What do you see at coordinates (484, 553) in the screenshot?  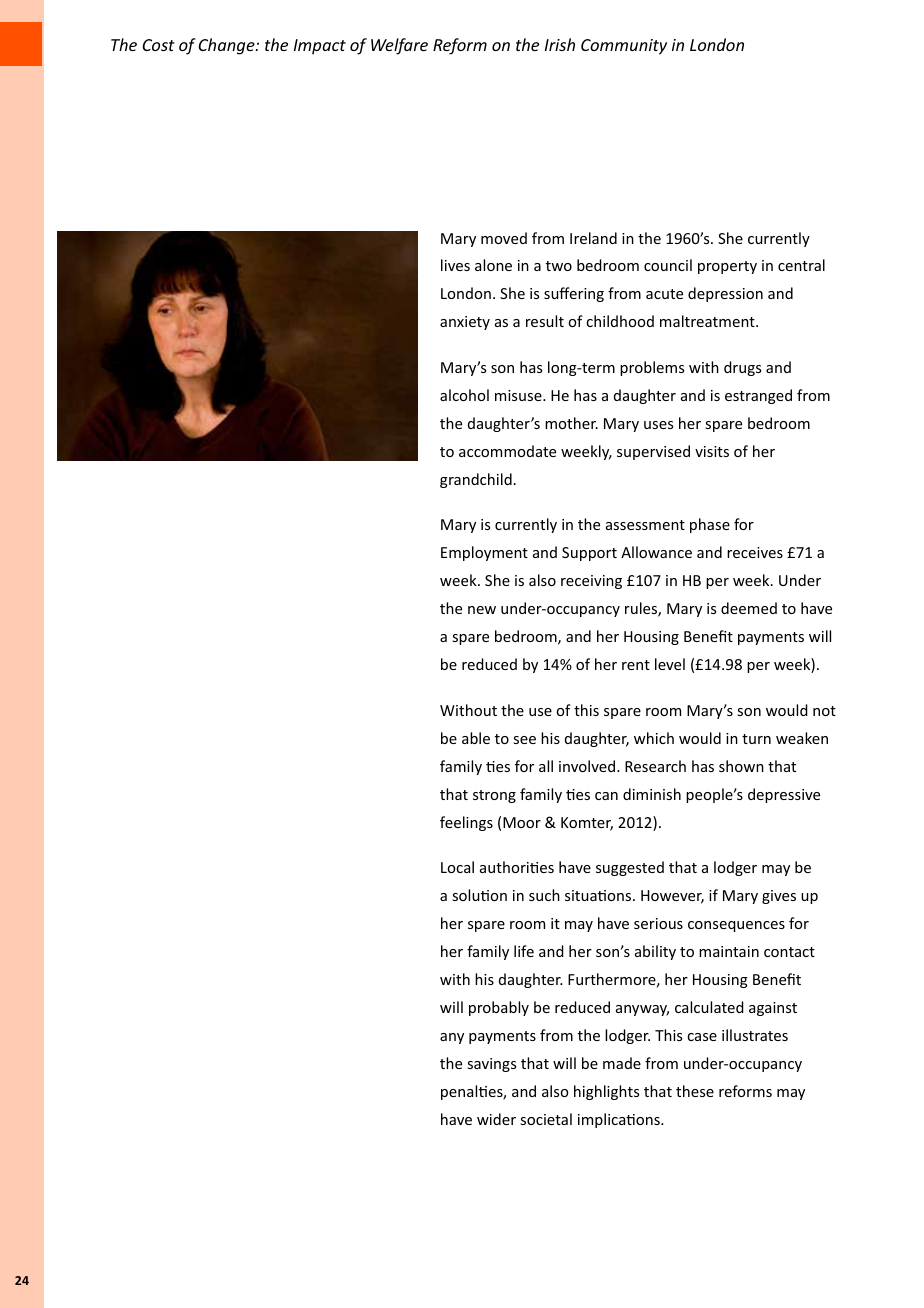 I see `Employment` at bounding box center [484, 553].
